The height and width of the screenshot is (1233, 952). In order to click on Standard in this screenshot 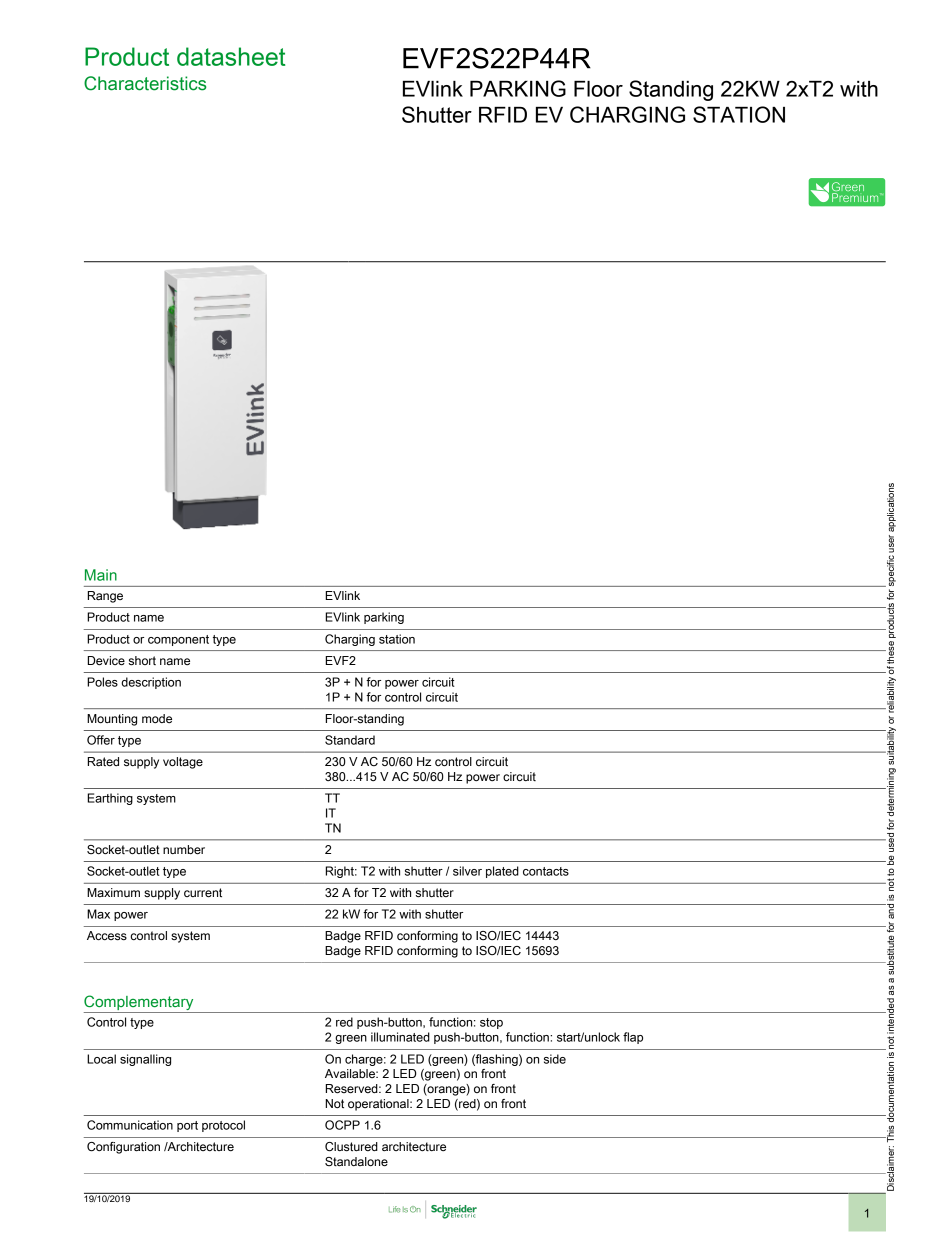, I will do `click(350, 740)`.
